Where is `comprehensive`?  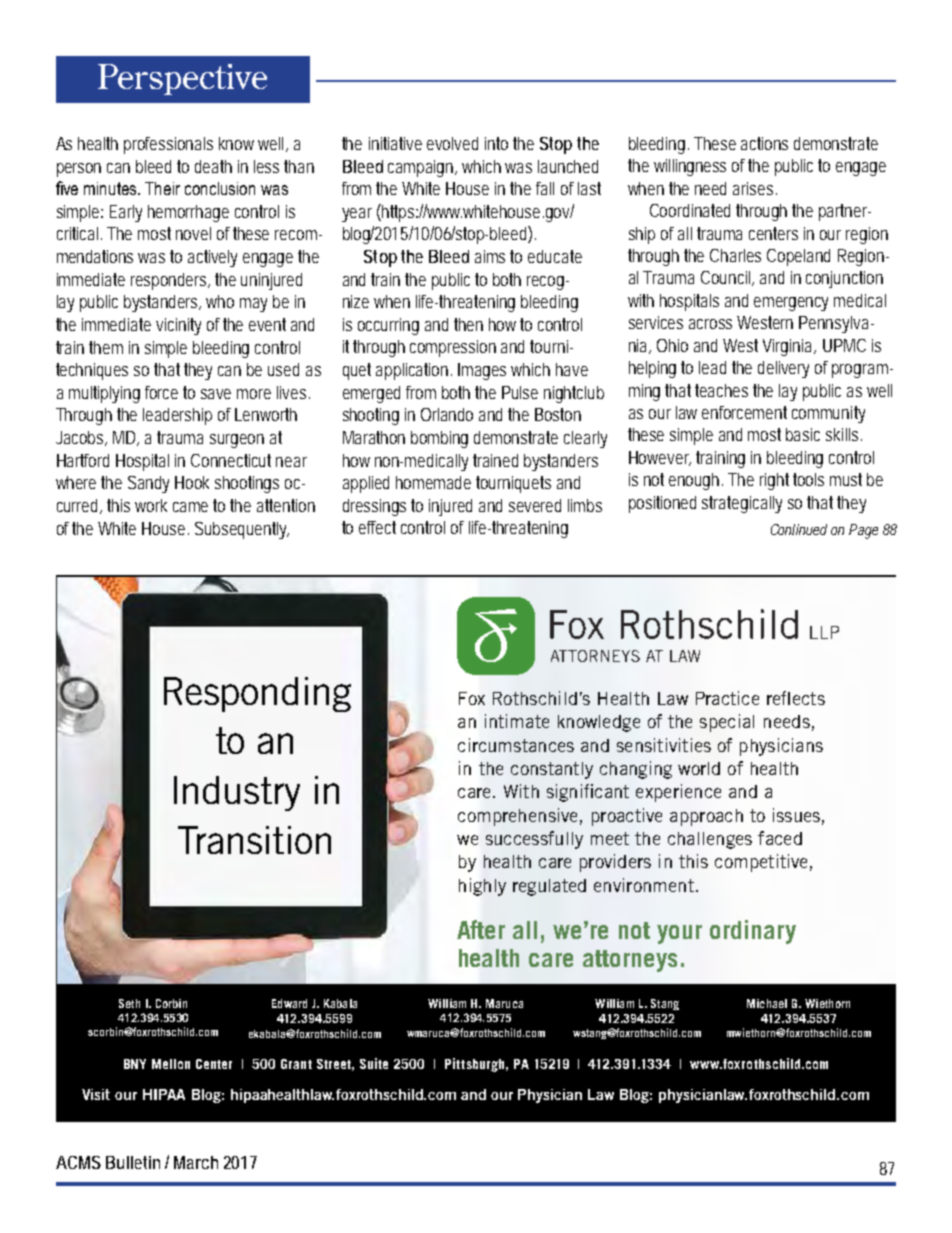
comprehensive is located at coordinates (517, 817).
